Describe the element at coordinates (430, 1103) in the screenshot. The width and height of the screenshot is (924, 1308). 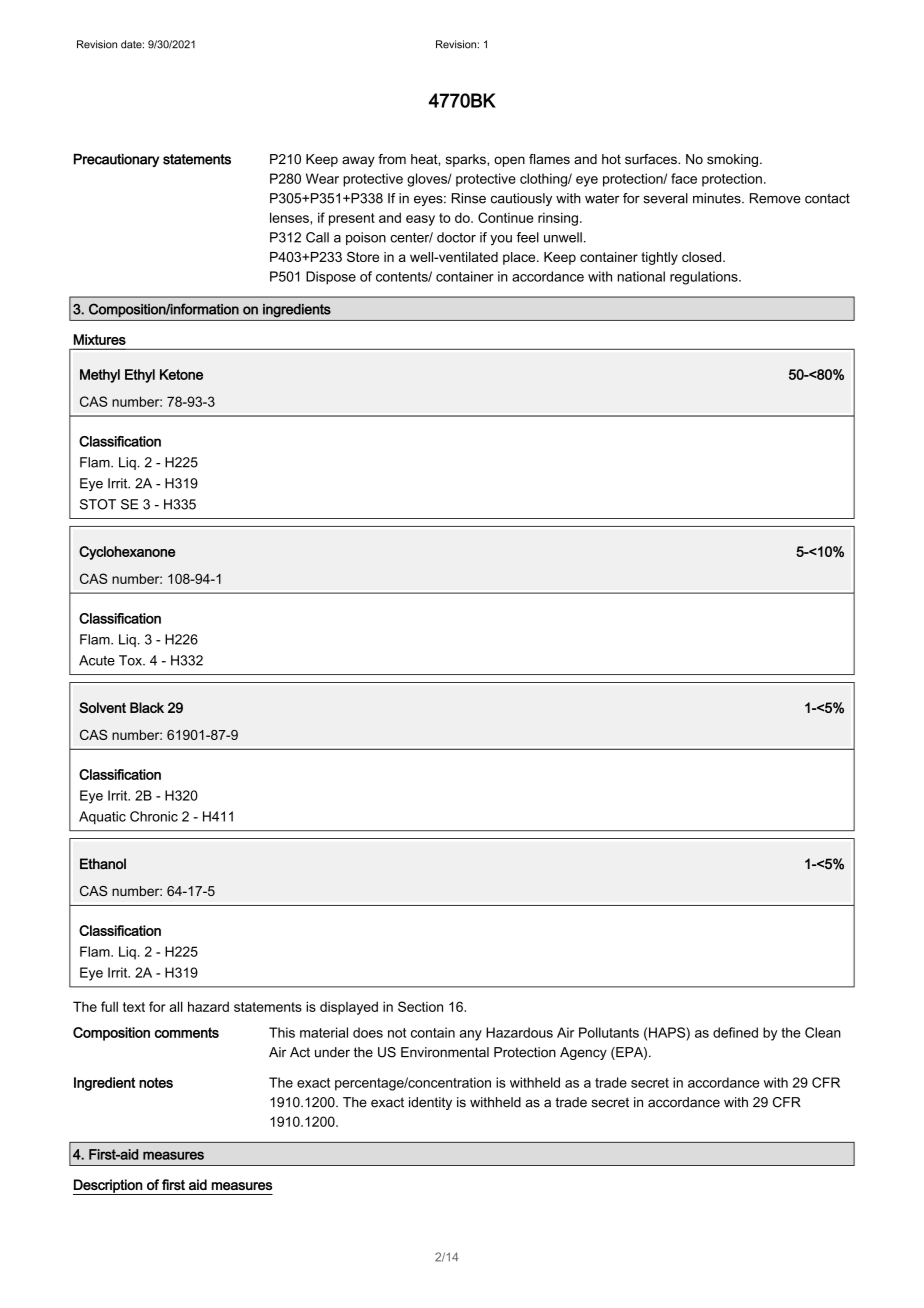
I see `identity` at that location.
